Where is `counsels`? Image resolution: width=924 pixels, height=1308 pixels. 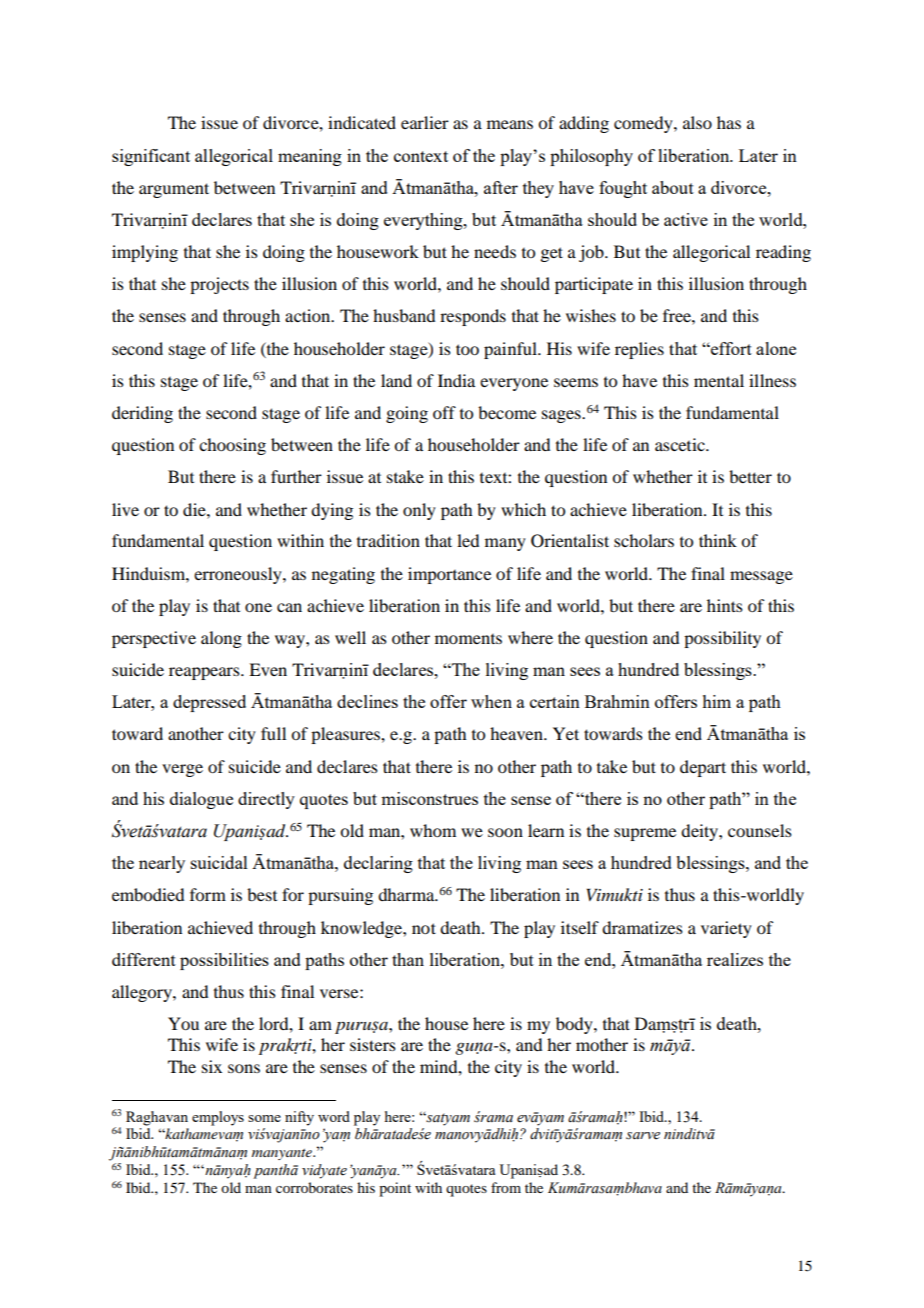 counsels is located at coordinates (760, 830).
